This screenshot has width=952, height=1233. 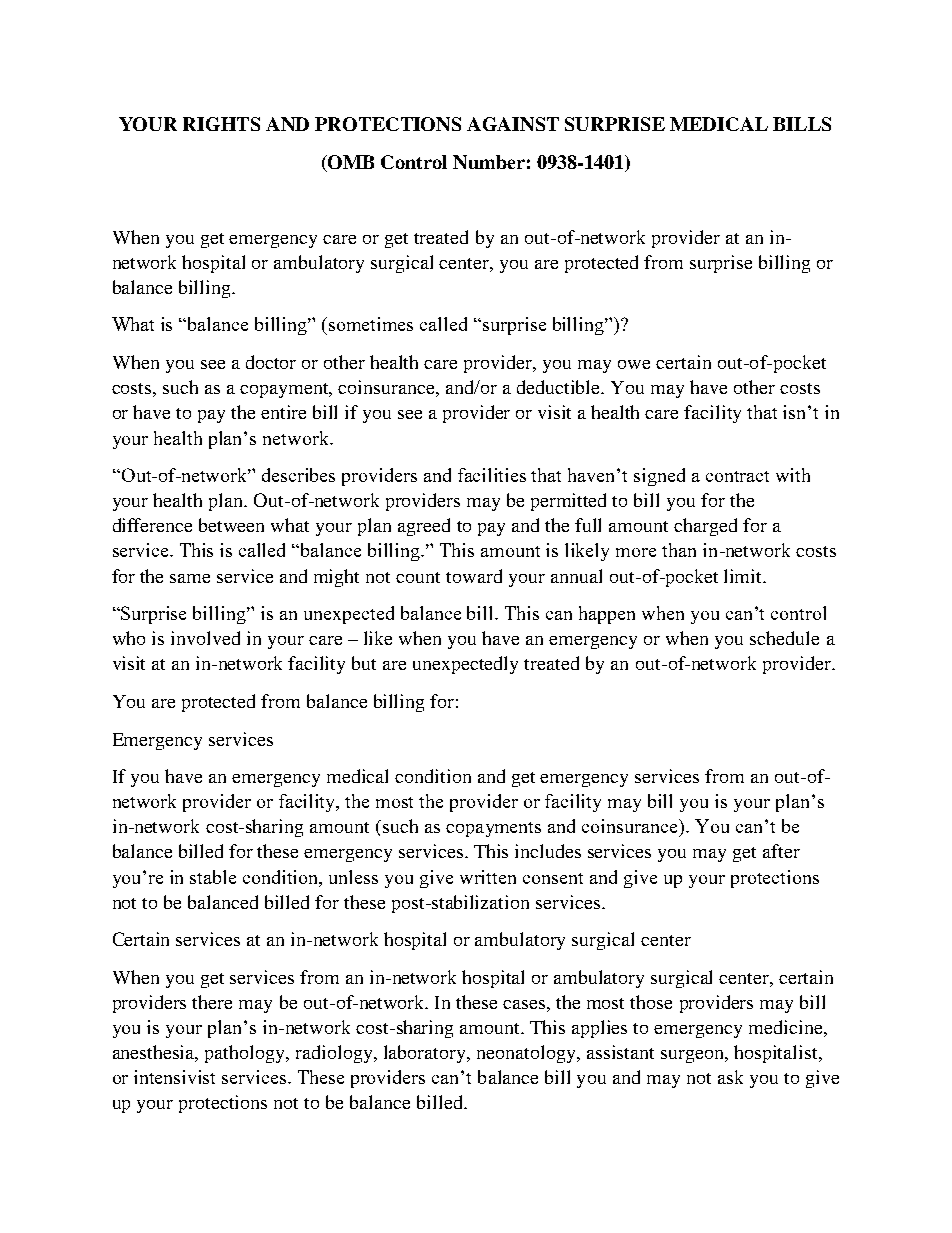 I want to click on Number, so click(x=489, y=162).
